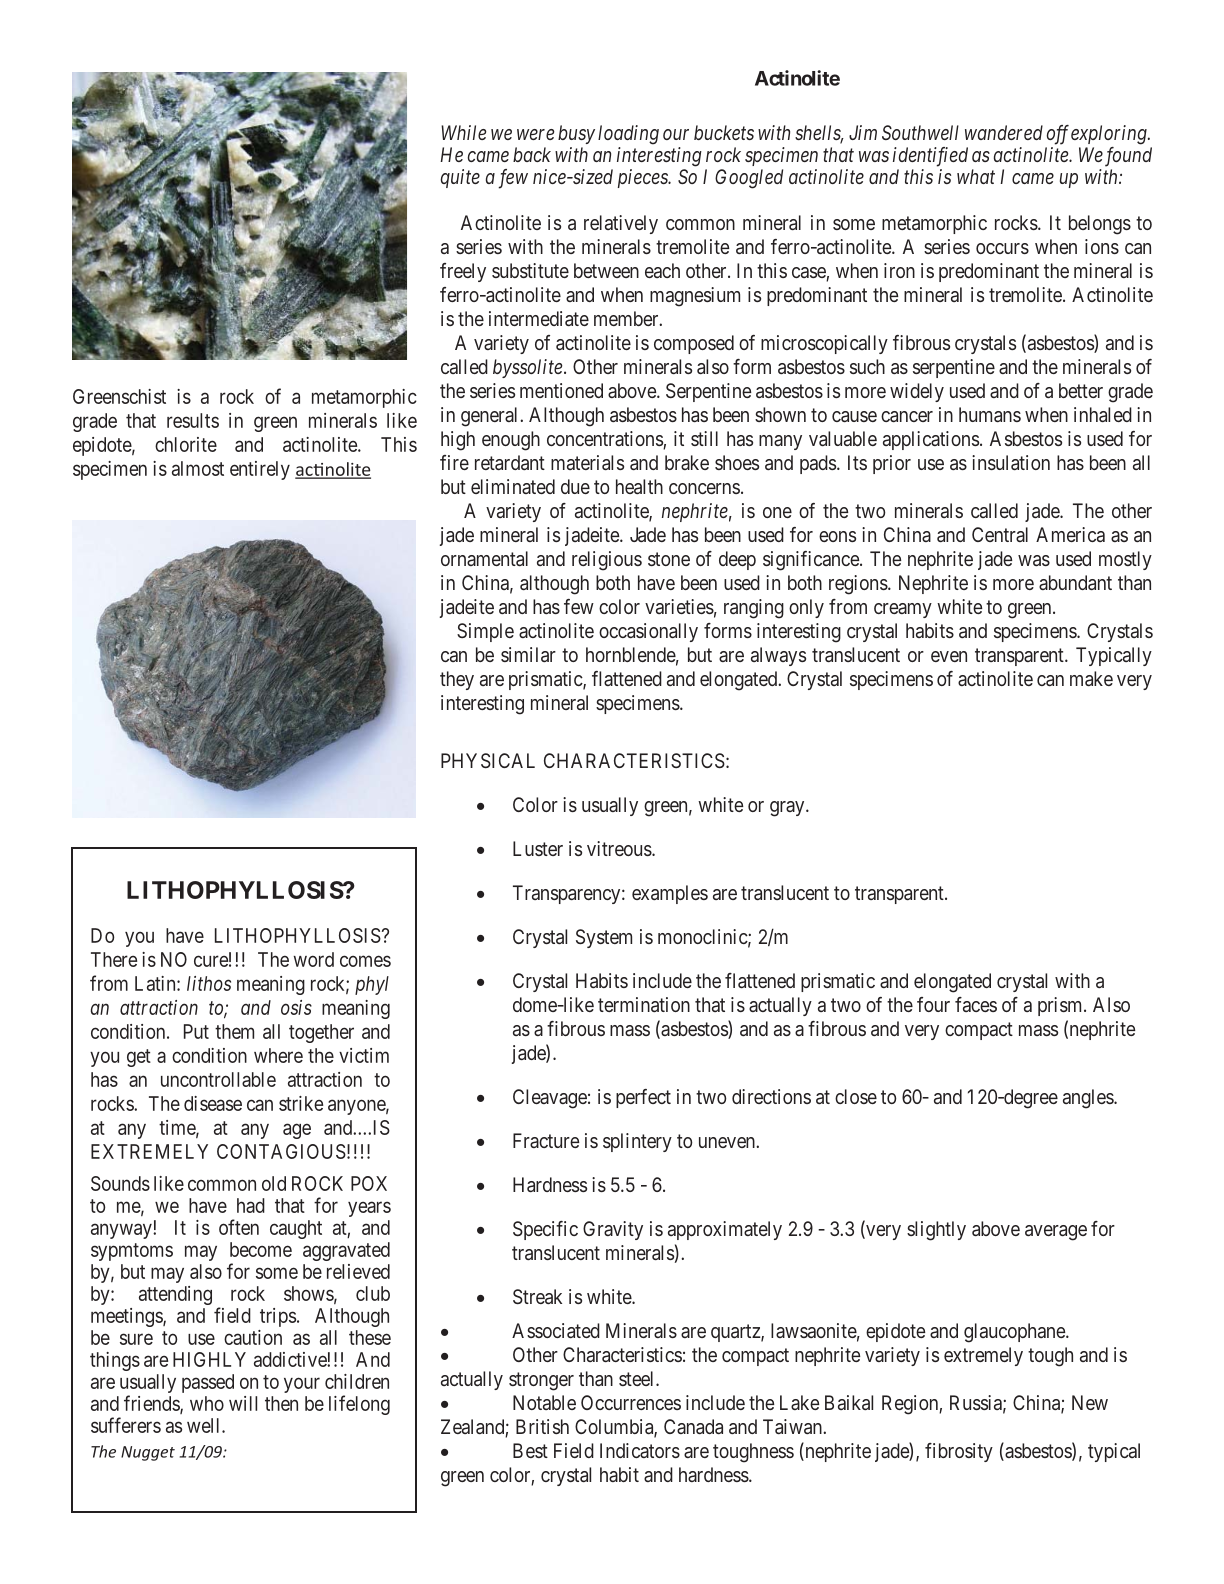 This page has width=1224, height=1584. What do you see at coordinates (260, 470) in the page?
I see `entirely` at bounding box center [260, 470].
